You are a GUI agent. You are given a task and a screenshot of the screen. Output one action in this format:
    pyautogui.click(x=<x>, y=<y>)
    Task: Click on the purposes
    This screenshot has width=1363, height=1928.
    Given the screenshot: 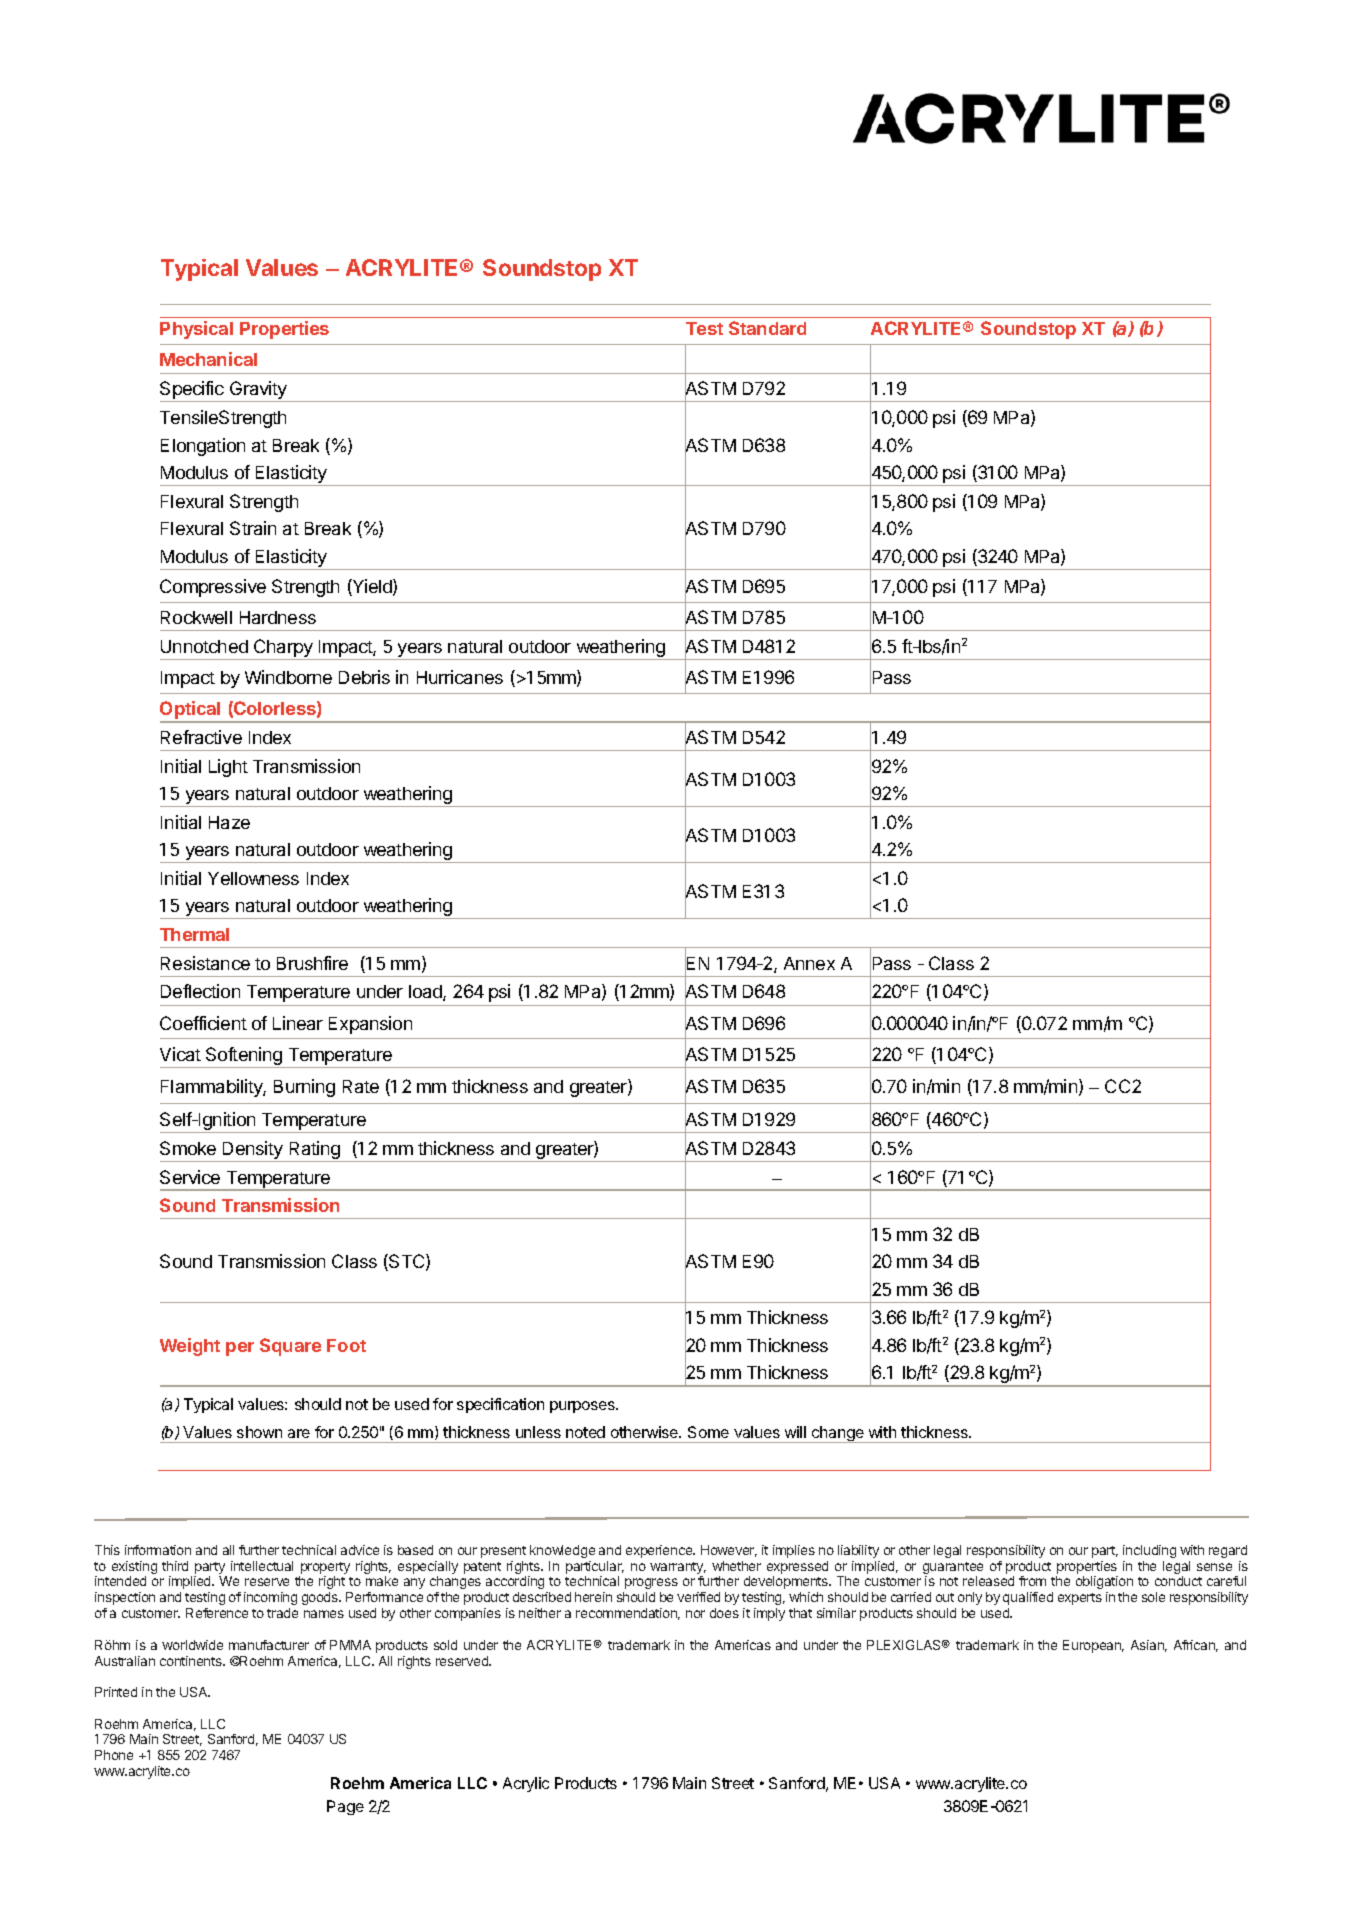 What is the action you would take?
    pyautogui.click(x=583, y=1407)
